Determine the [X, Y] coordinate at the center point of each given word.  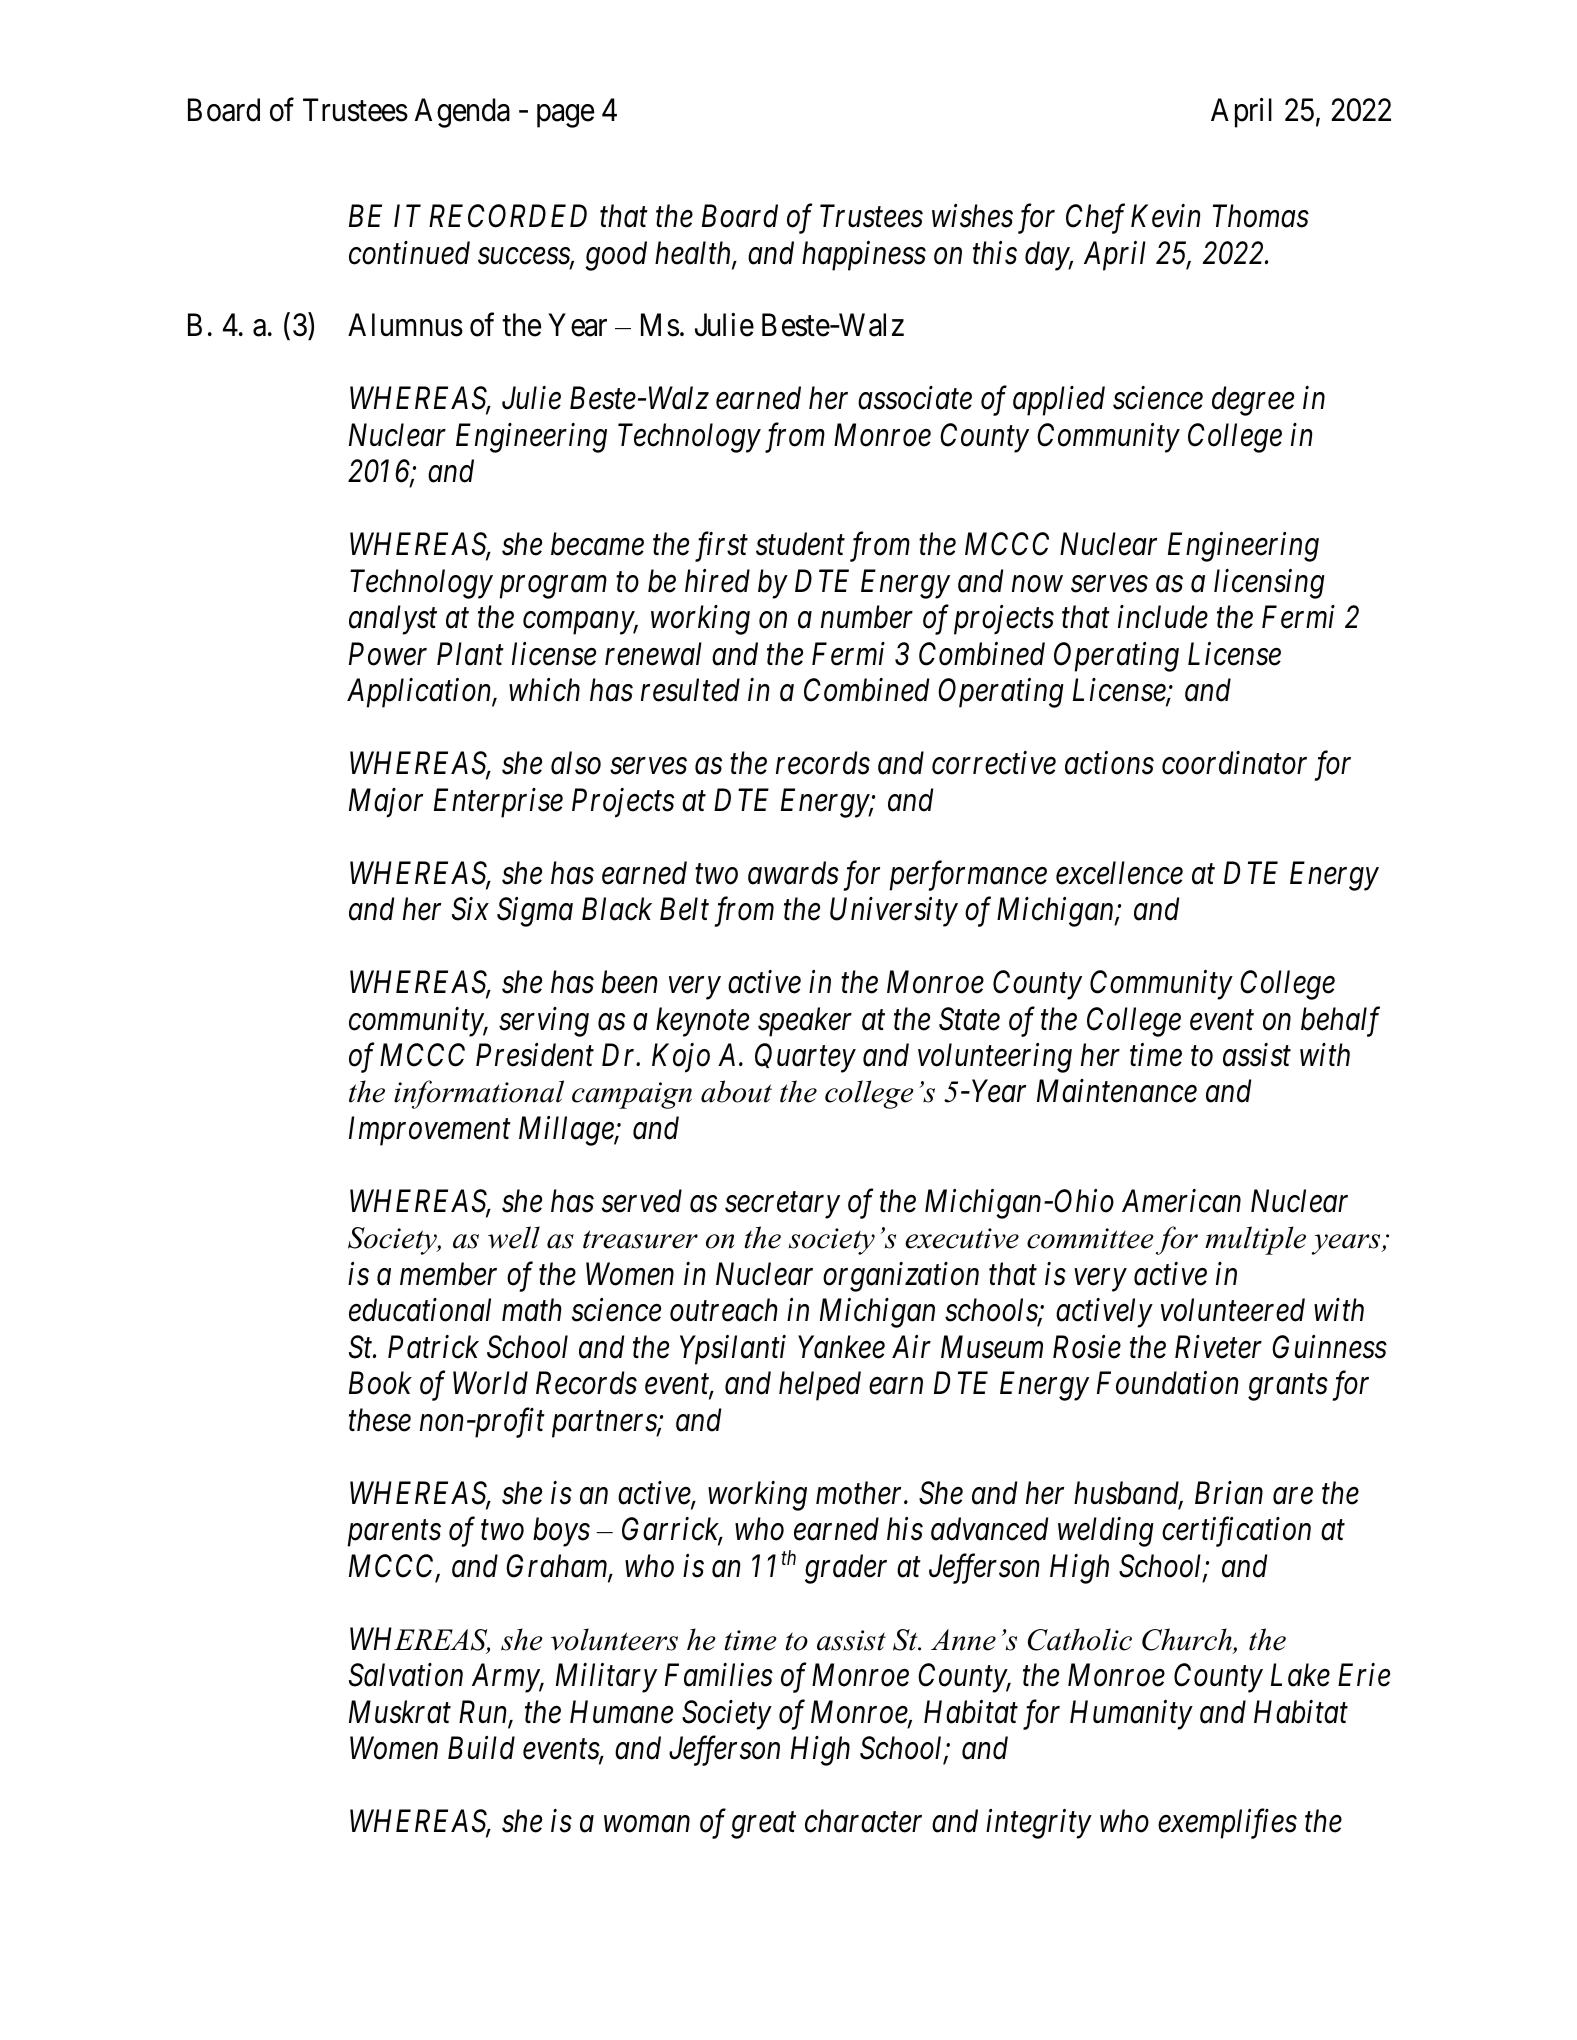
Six [470, 909]
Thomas [1261, 216]
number [867, 617]
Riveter [1218, 1347]
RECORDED [508, 216]
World [490, 1383]
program [553, 587]
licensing [1269, 584]
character [863, 1821]
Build [481, 1748]
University [894, 912]
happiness [864, 256]
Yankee [841, 1347]
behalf [1340, 1021]
